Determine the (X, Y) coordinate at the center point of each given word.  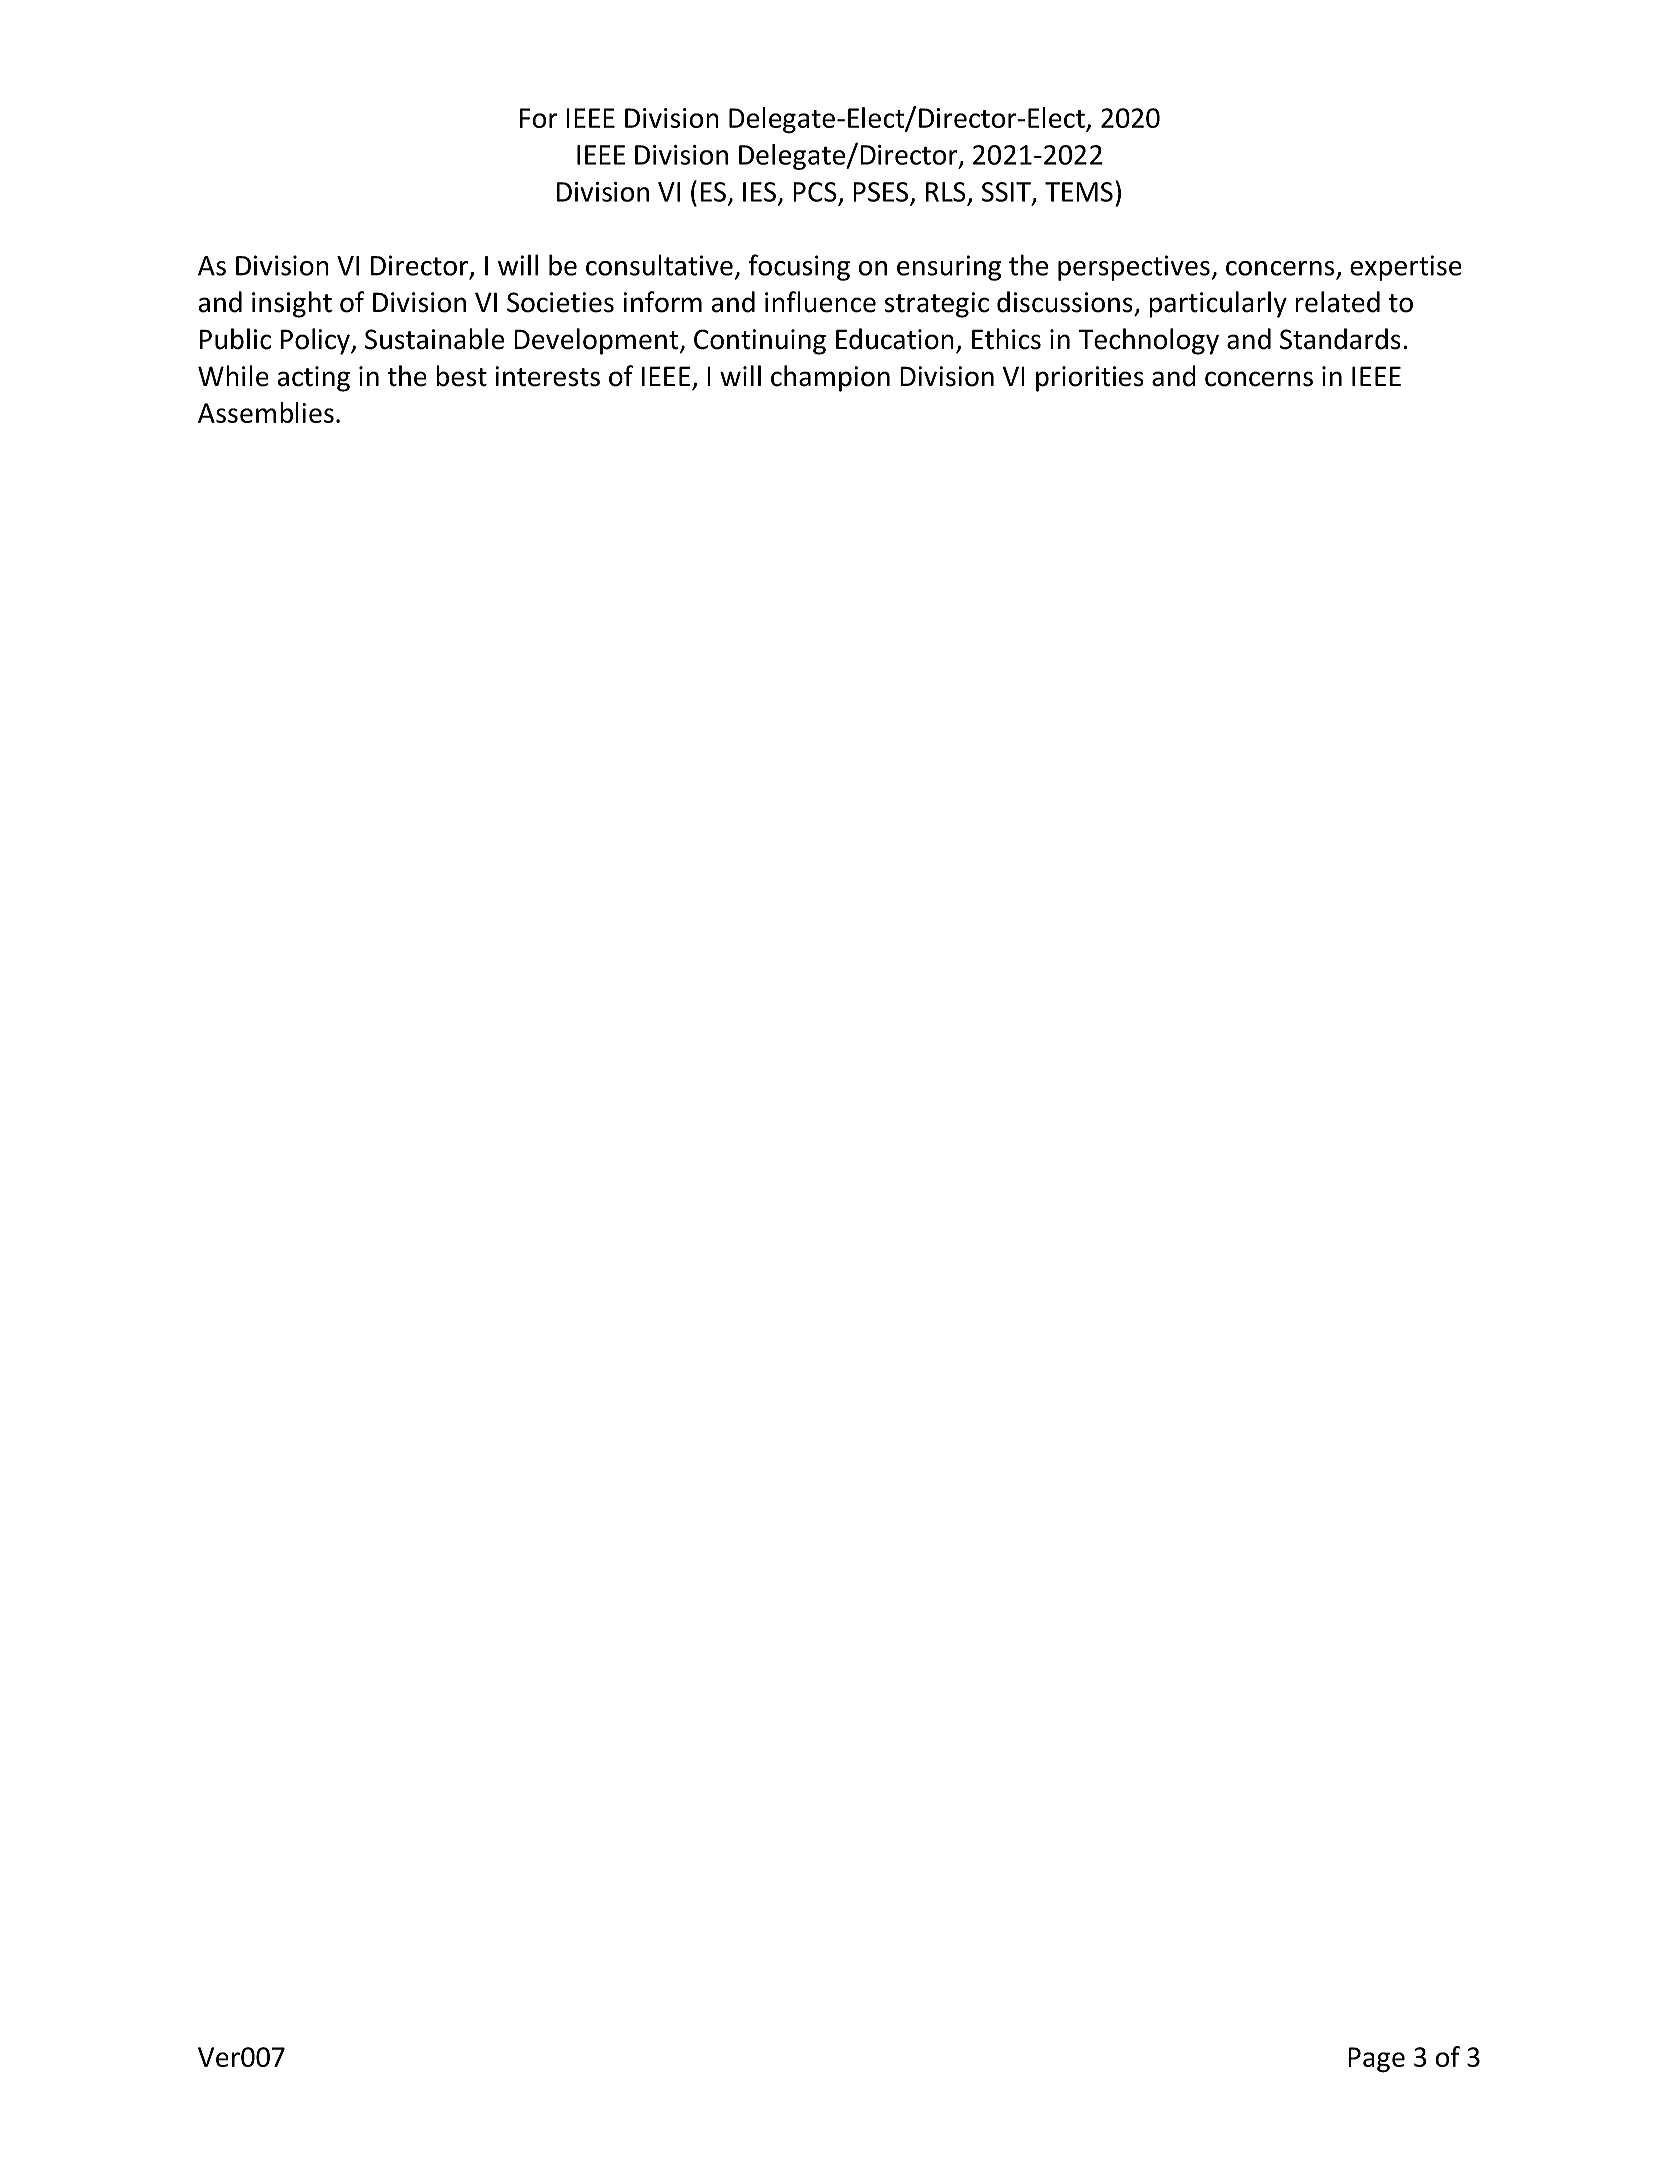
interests (547, 376)
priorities (1090, 379)
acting (314, 379)
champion (830, 378)
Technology (1149, 341)
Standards (1340, 339)
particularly (1218, 304)
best (461, 376)
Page (1376, 2060)
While (233, 376)
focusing (799, 267)
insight (292, 304)
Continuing (760, 342)
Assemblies (266, 412)
